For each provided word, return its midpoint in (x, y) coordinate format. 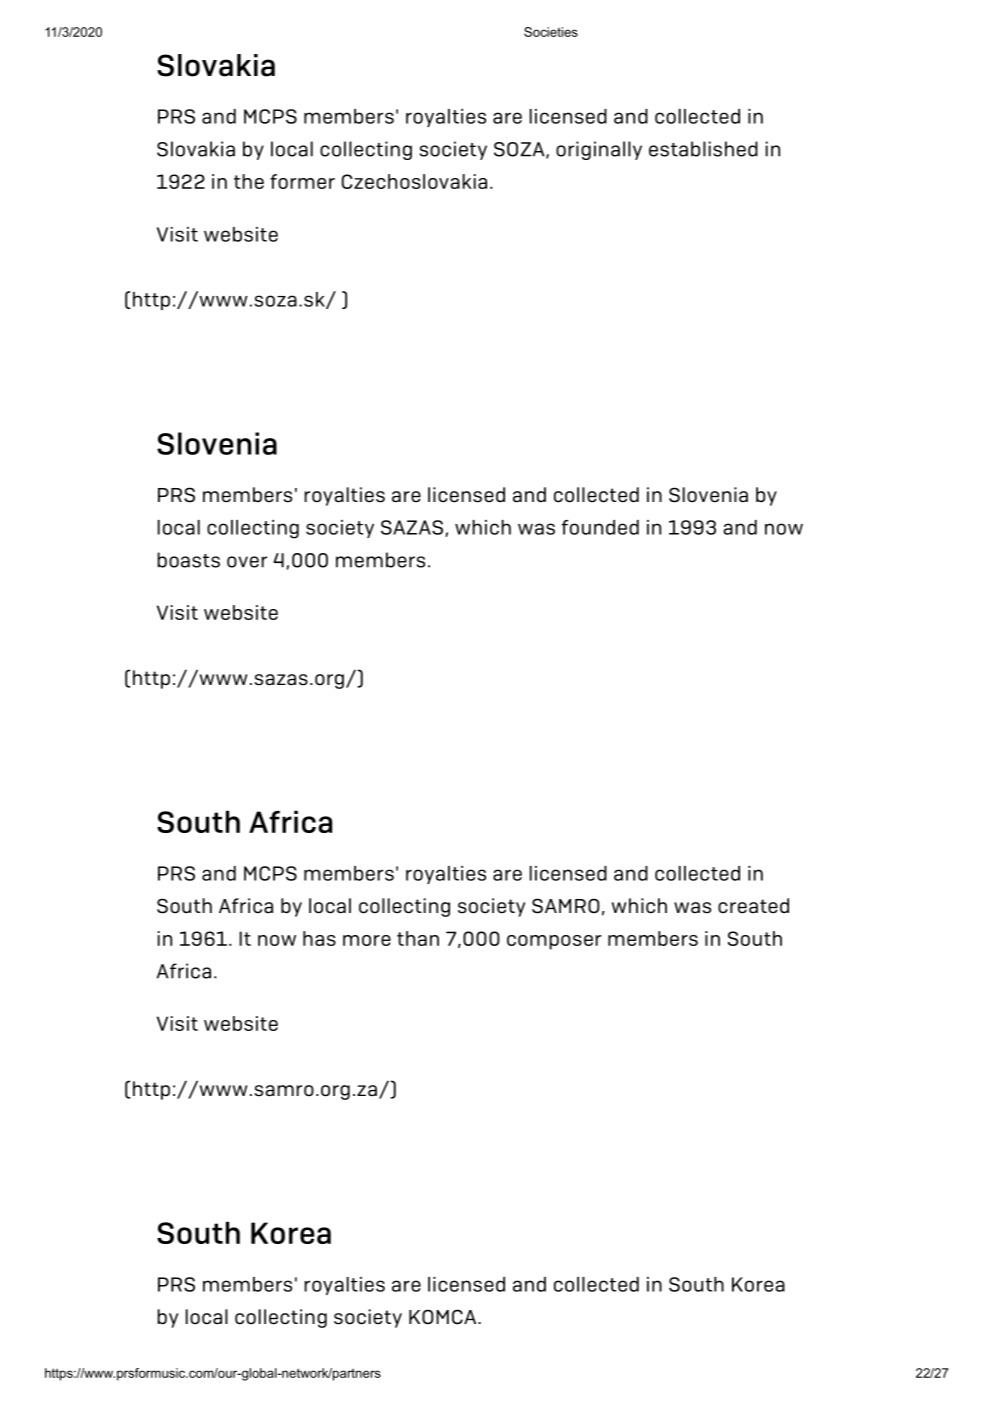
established (703, 149)
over (247, 562)
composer (554, 942)
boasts (188, 560)
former (302, 181)
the (249, 181)
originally (599, 150)
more (367, 940)
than (418, 938)
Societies (551, 32)
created (753, 906)
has (319, 938)
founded (600, 527)
